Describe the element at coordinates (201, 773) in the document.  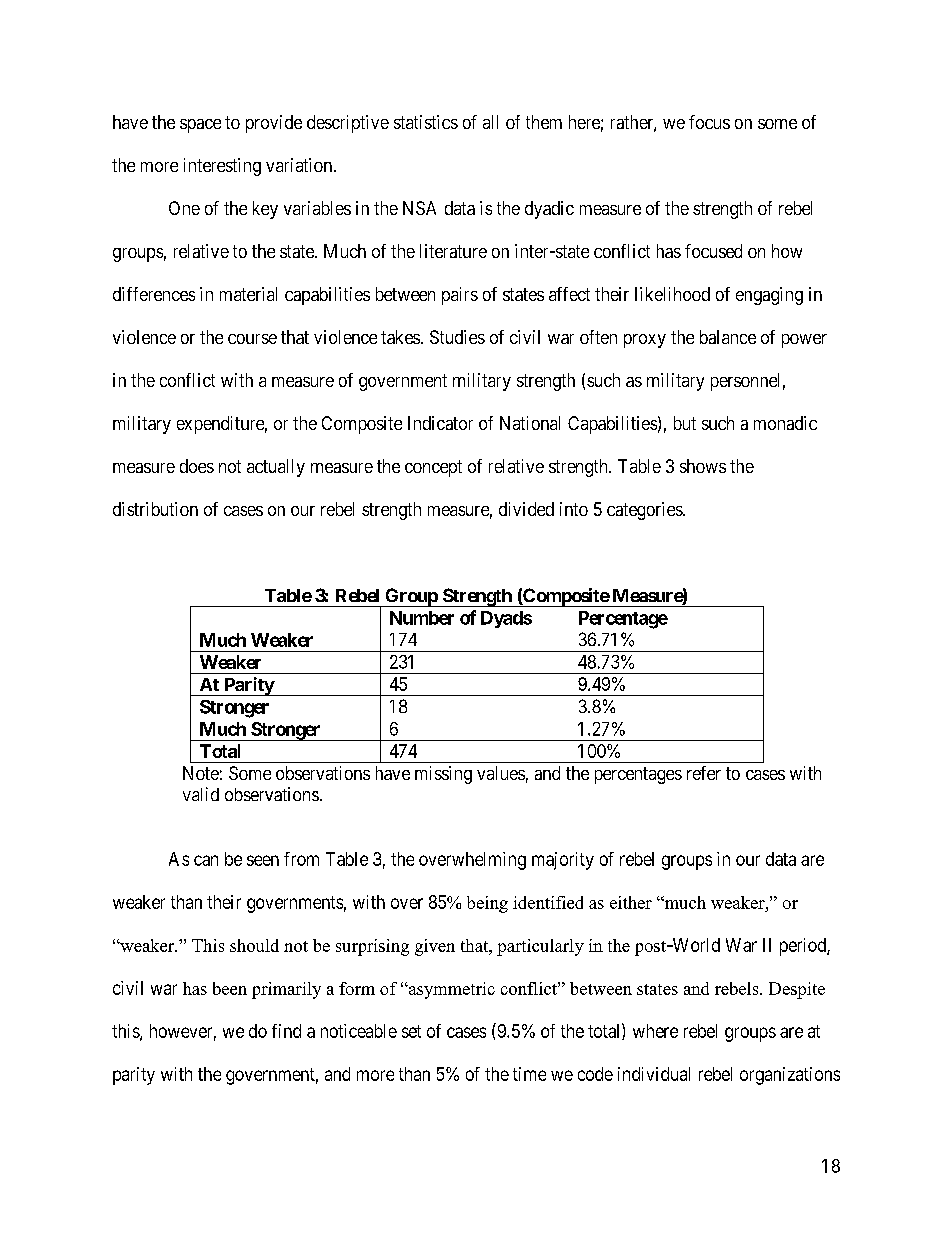
I see `Note` at that location.
